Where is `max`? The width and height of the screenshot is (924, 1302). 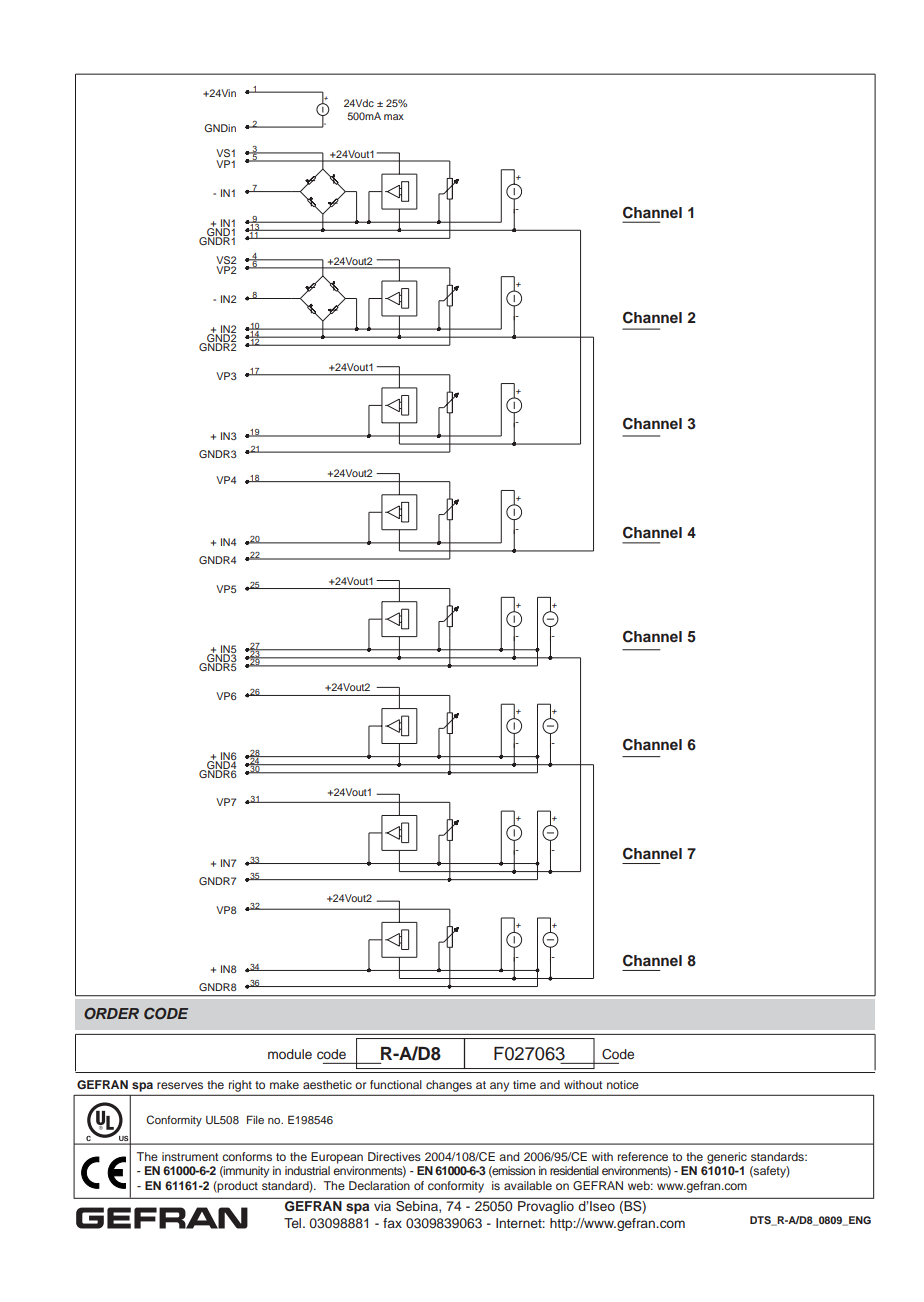
max is located at coordinates (394, 117).
